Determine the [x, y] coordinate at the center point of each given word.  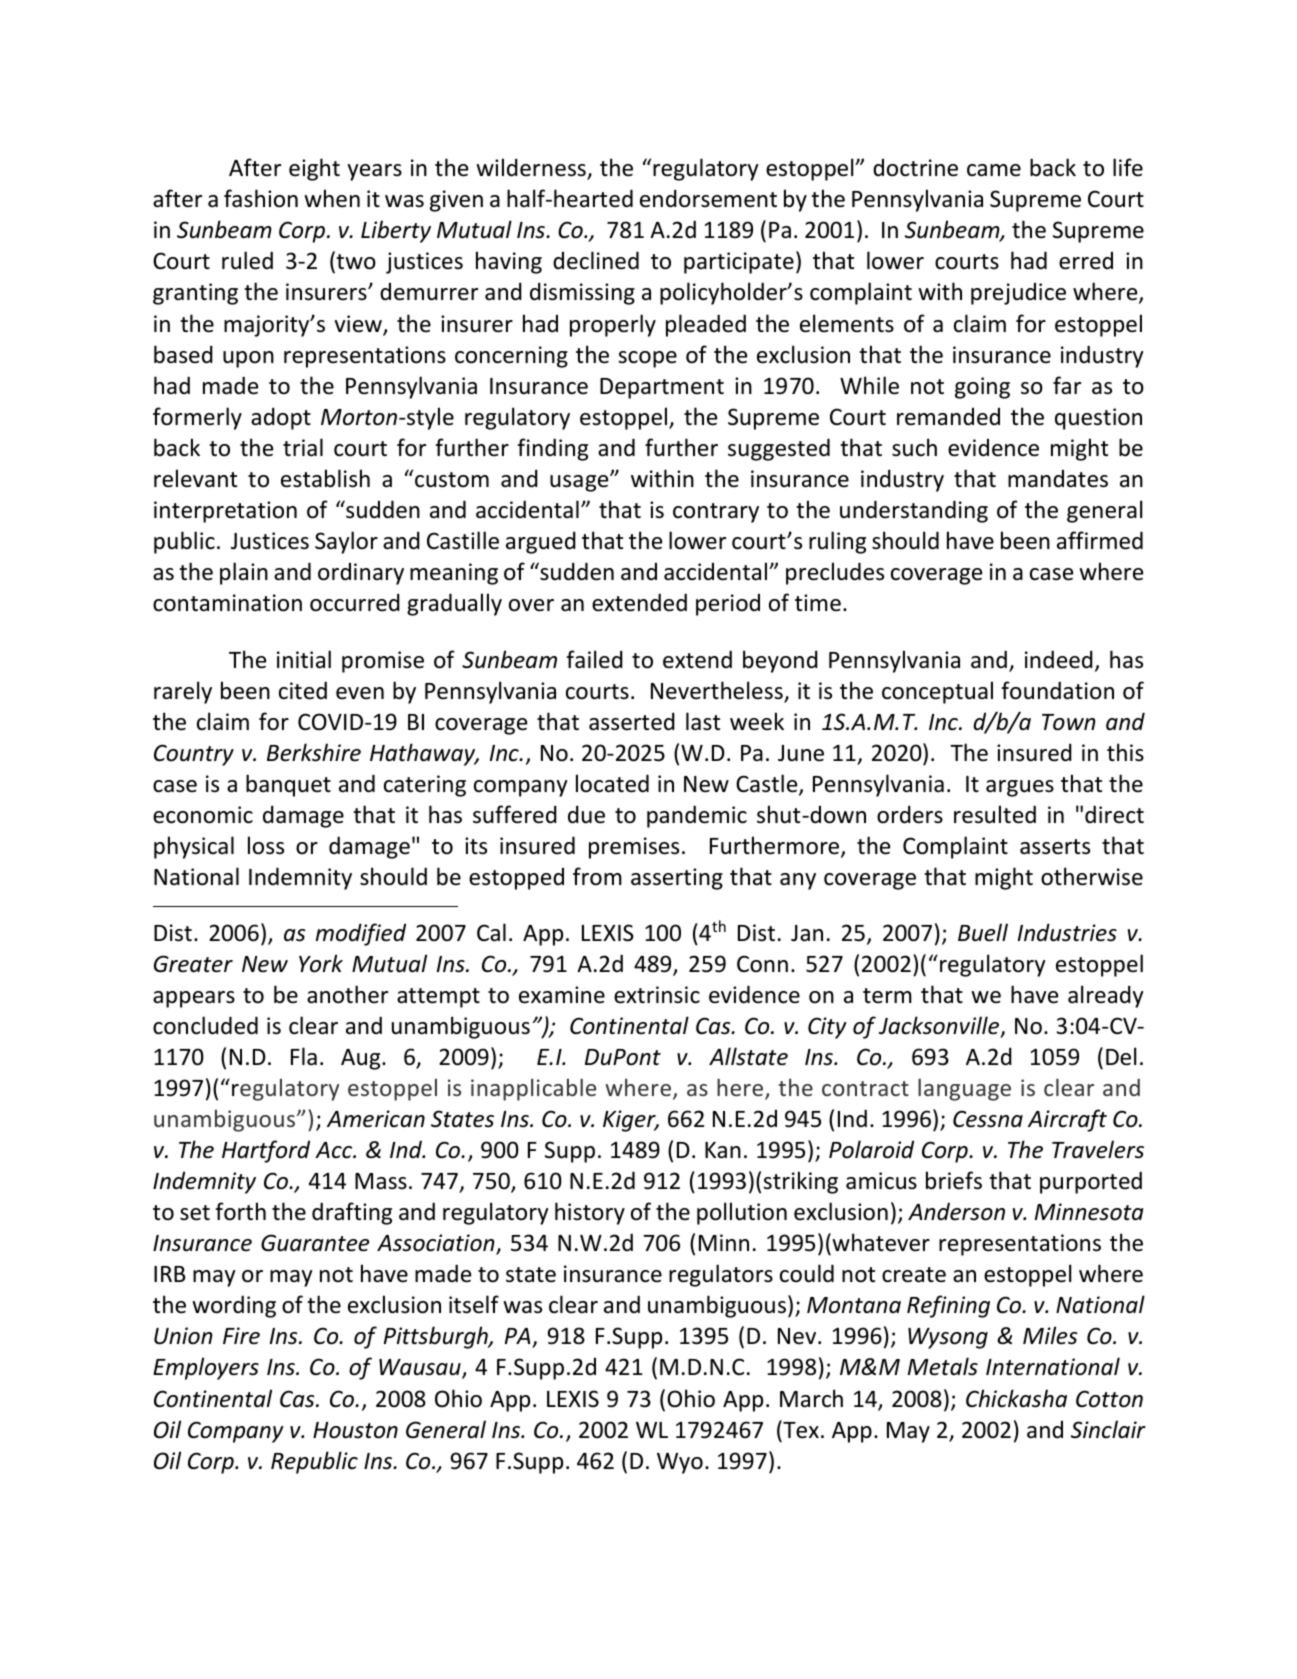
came [994, 170]
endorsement [708, 198]
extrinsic [657, 995]
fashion [261, 198]
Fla [304, 1056]
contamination [227, 603]
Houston [355, 1430]
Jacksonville [940, 1026]
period [728, 604]
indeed [1059, 659]
